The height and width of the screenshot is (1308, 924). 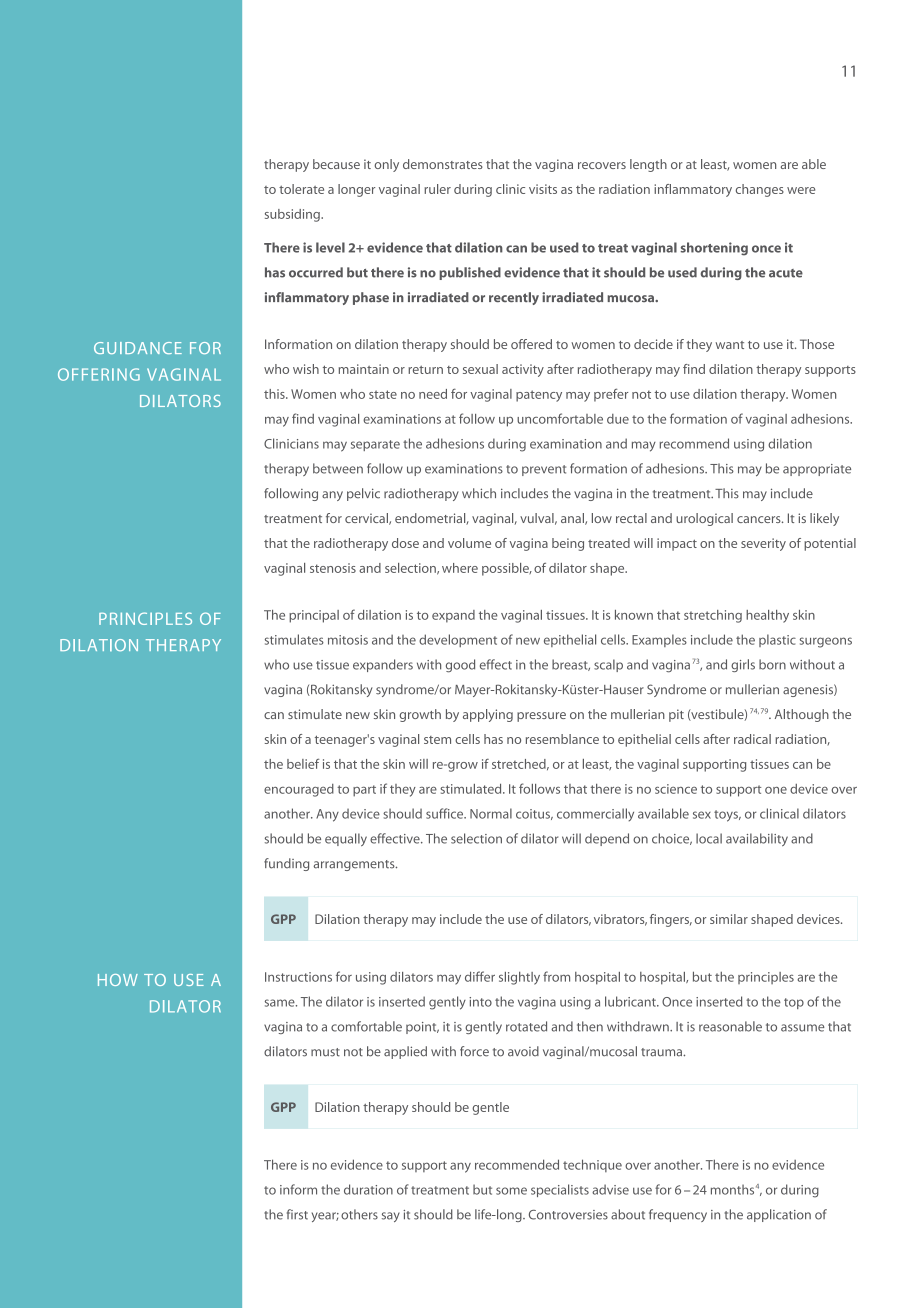 What do you see at coordinates (511, 1191) in the screenshot?
I see `some` at bounding box center [511, 1191].
